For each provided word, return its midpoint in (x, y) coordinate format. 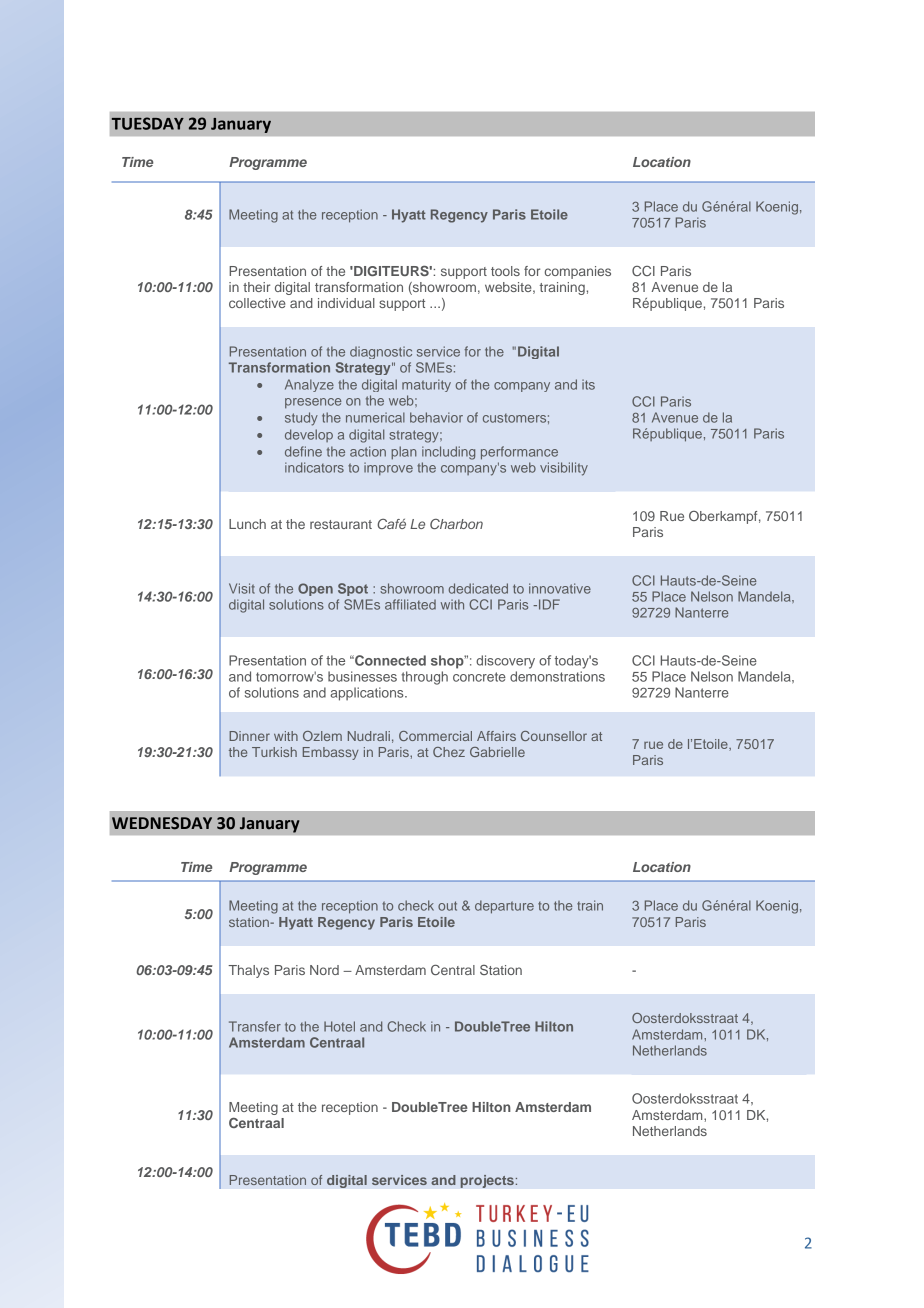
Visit (242, 588)
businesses (362, 676)
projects (488, 1181)
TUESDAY (148, 123)
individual (346, 303)
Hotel (339, 1026)
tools (505, 271)
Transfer (255, 1026)
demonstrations (557, 676)
